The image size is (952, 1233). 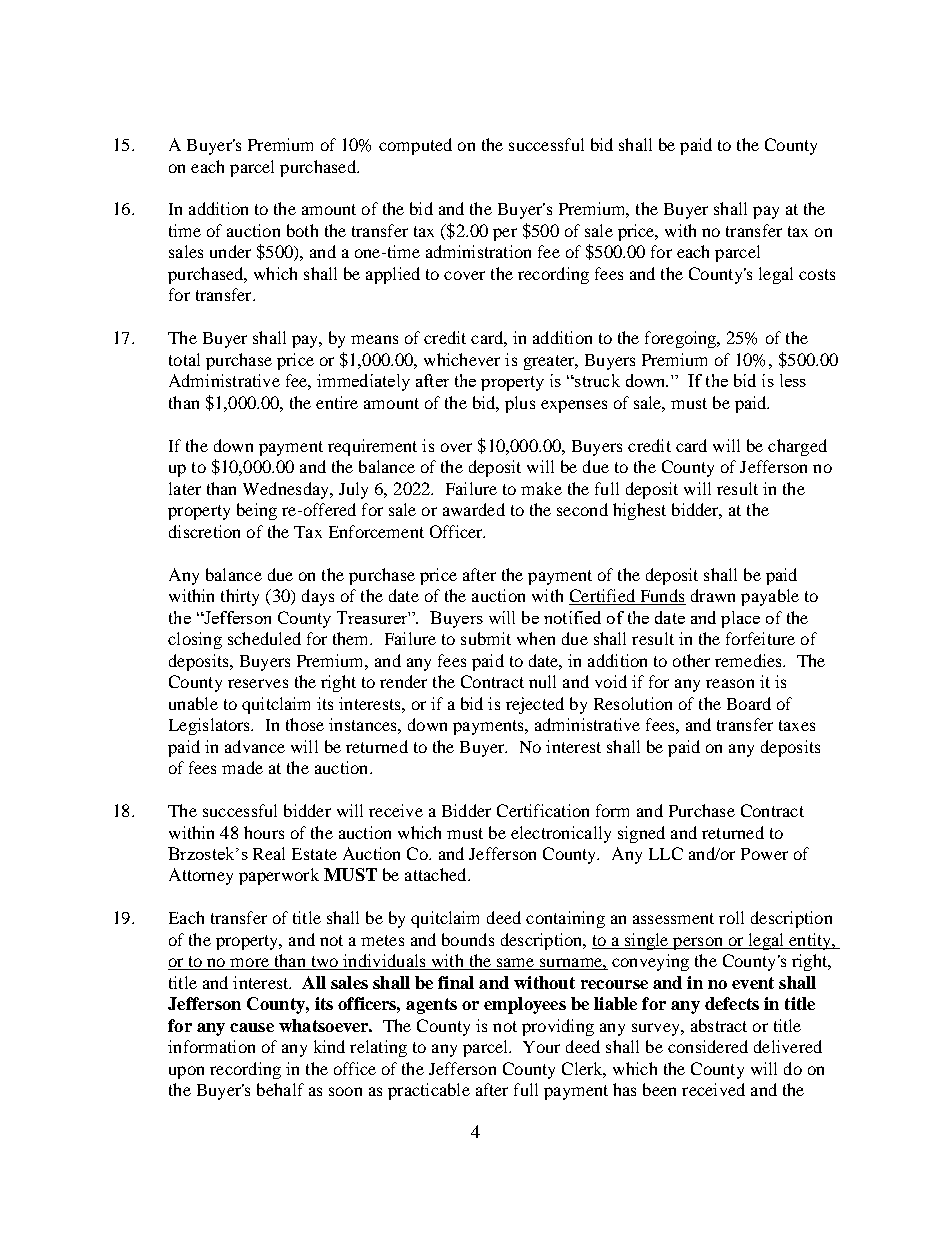 What do you see at coordinates (264, 832) in the document?
I see `hours` at bounding box center [264, 832].
